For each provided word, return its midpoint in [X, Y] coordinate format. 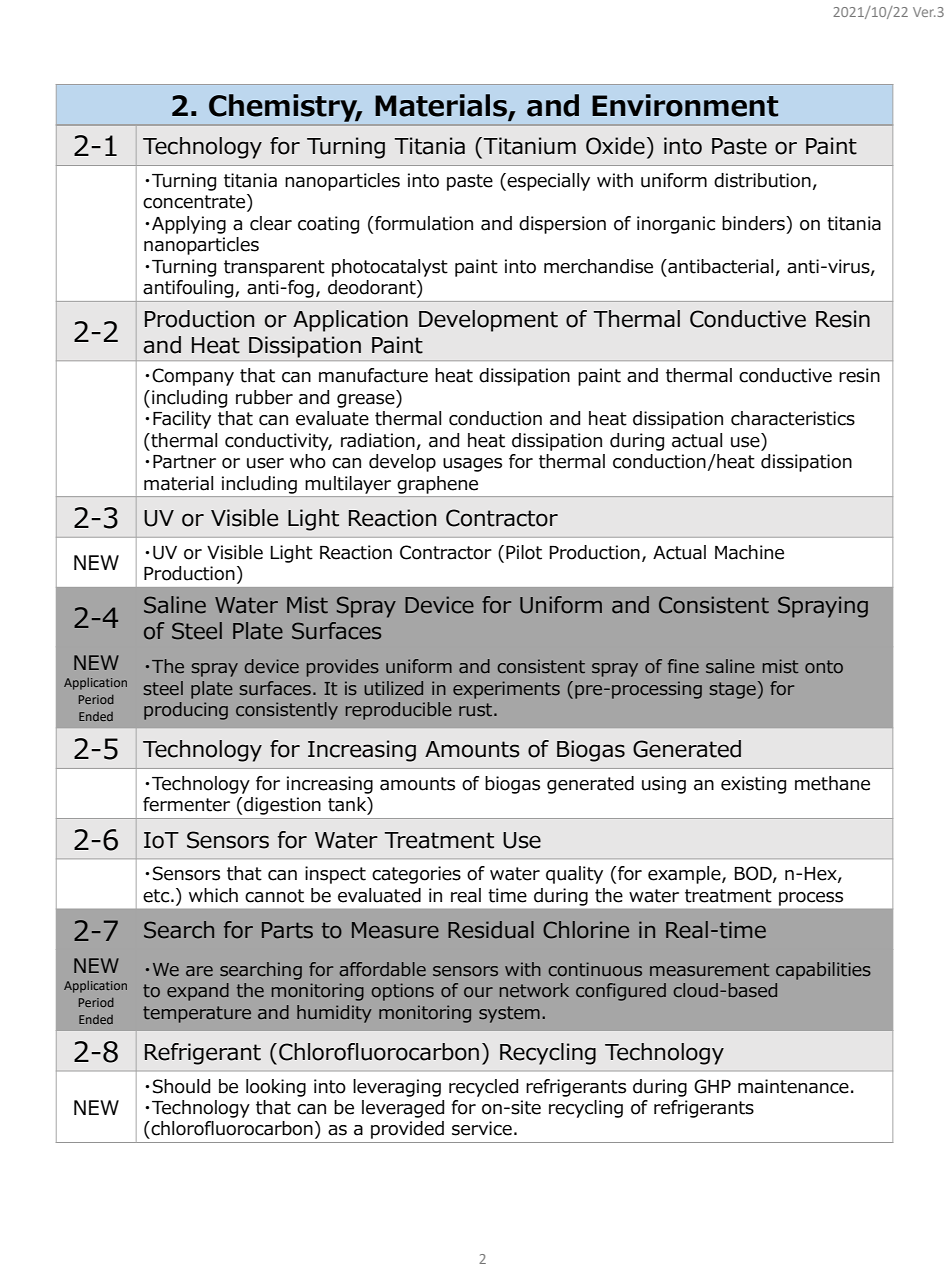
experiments [506, 690]
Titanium [530, 146]
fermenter [186, 804]
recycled [483, 1088]
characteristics [793, 418]
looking [276, 1088]
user [265, 463]
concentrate [195, 202]
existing [753, 785]
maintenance [793, 1086]
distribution [762, 180]
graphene [438, 485]
